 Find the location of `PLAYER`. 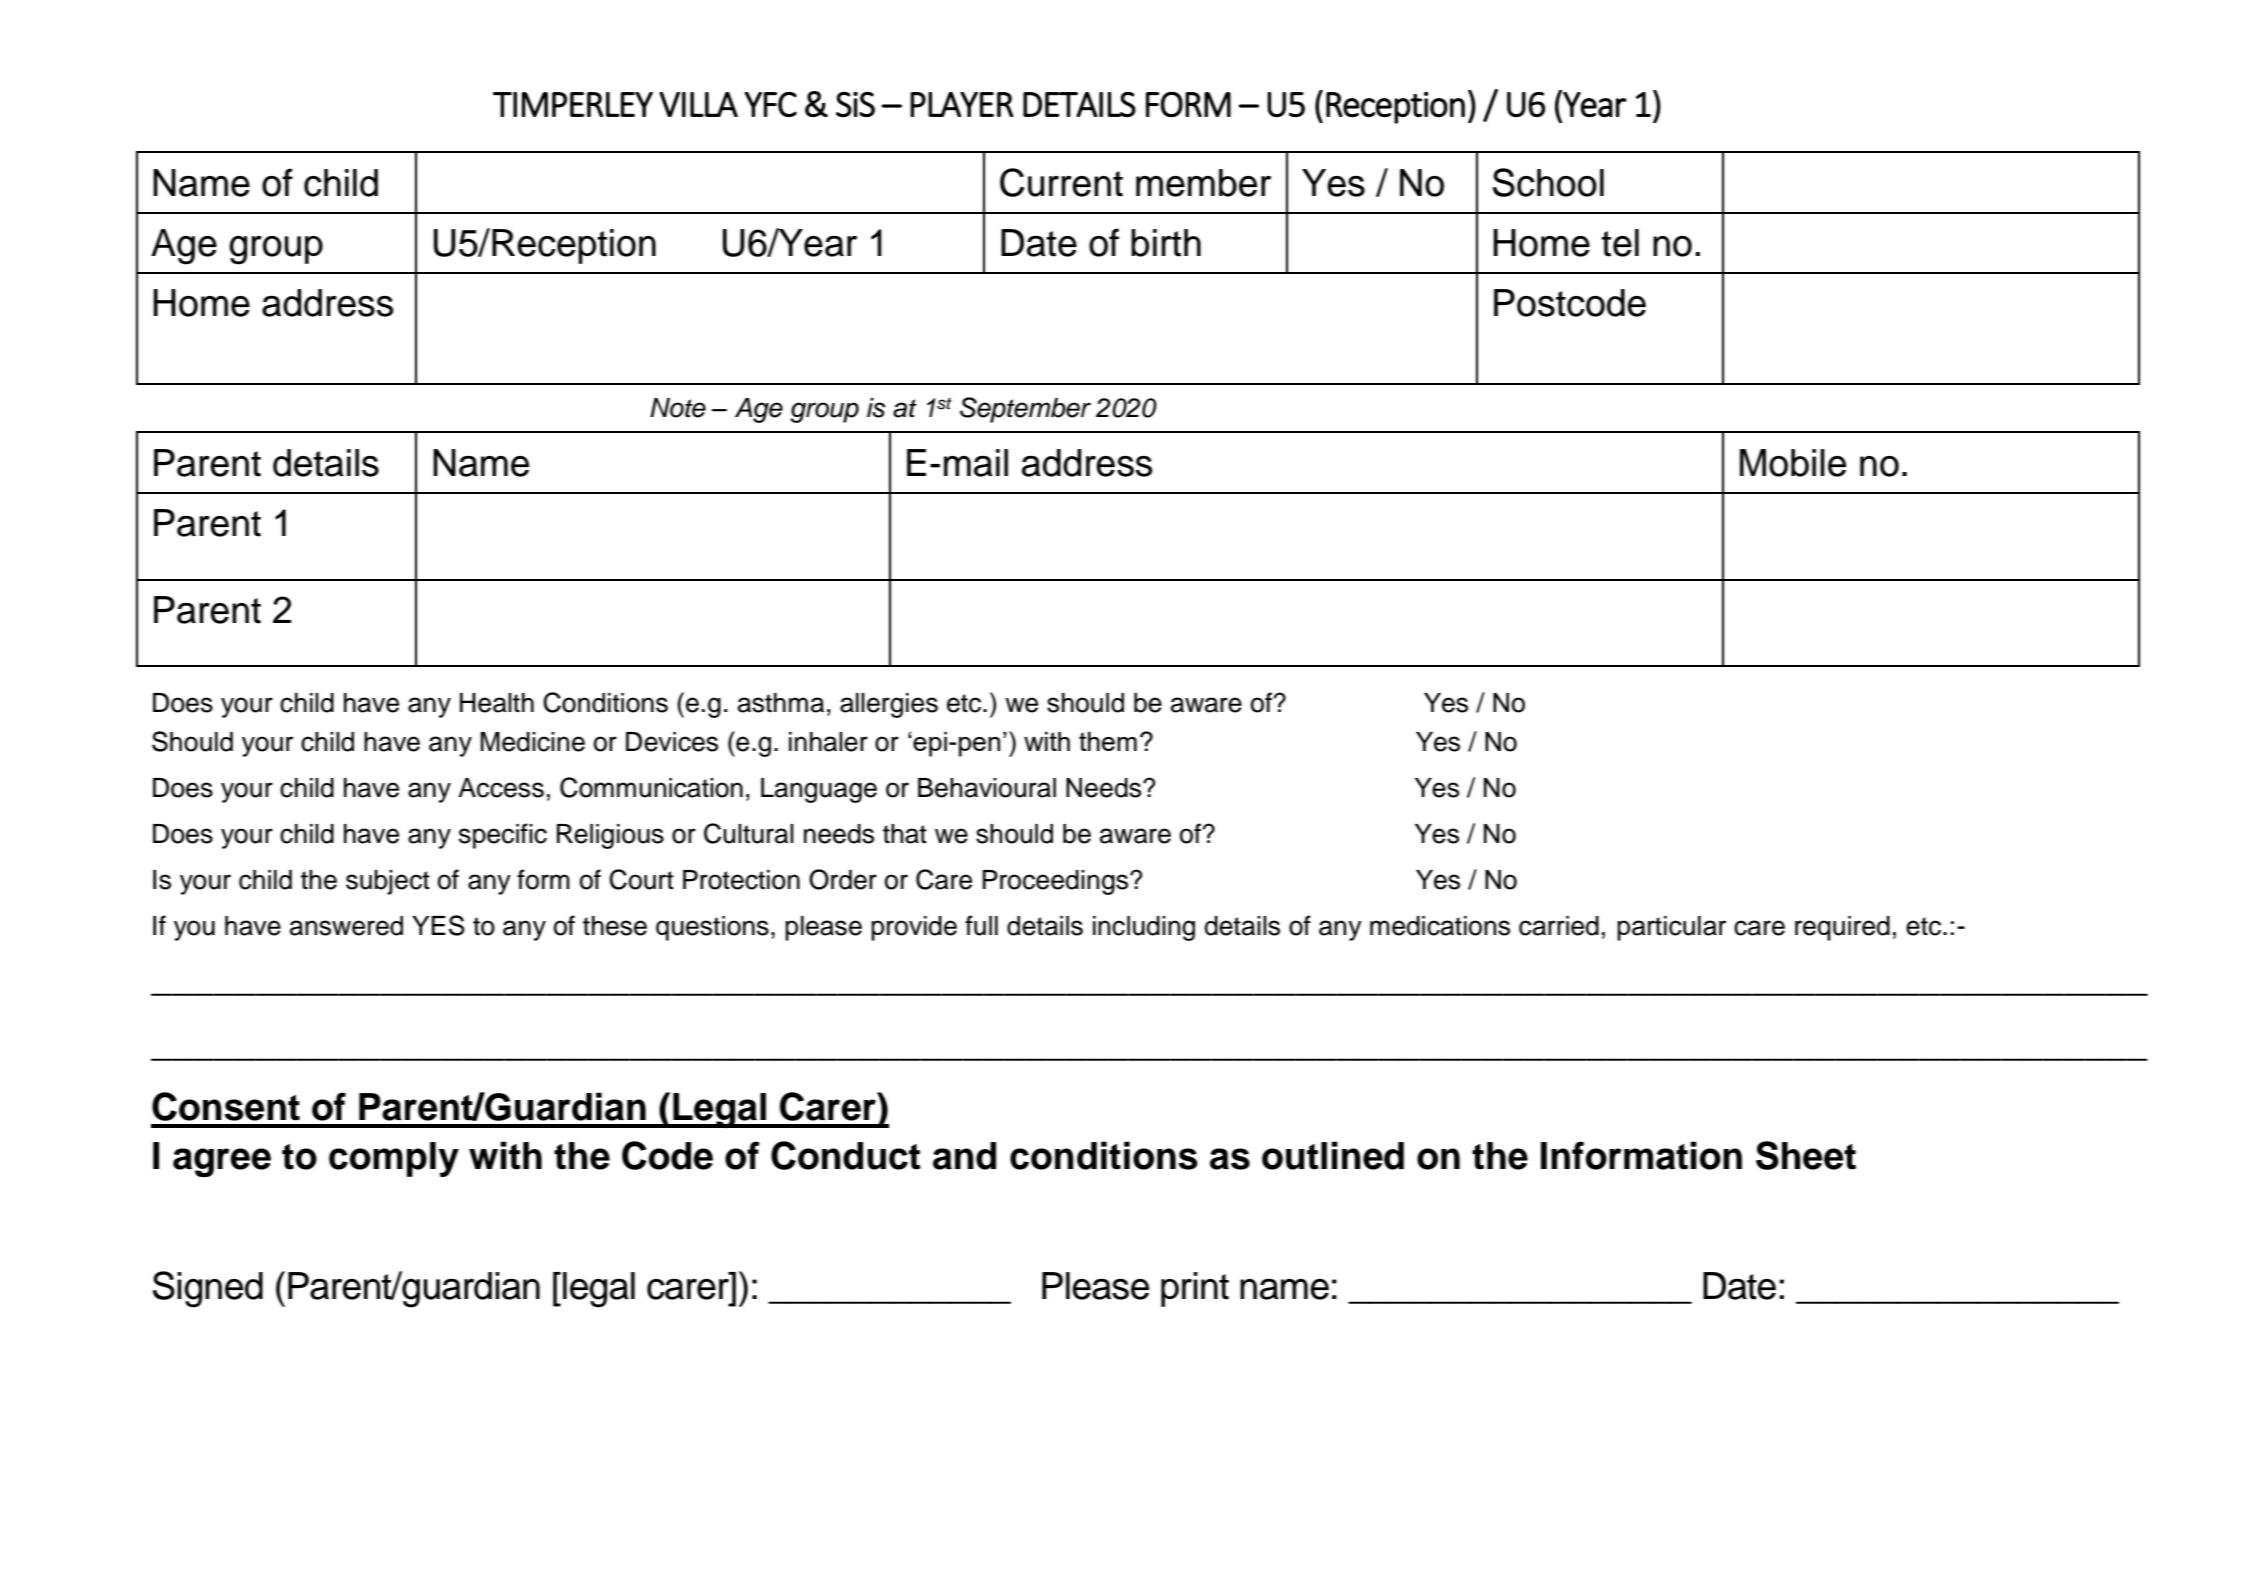

PLAYER is located at coordinates (961, 104).
